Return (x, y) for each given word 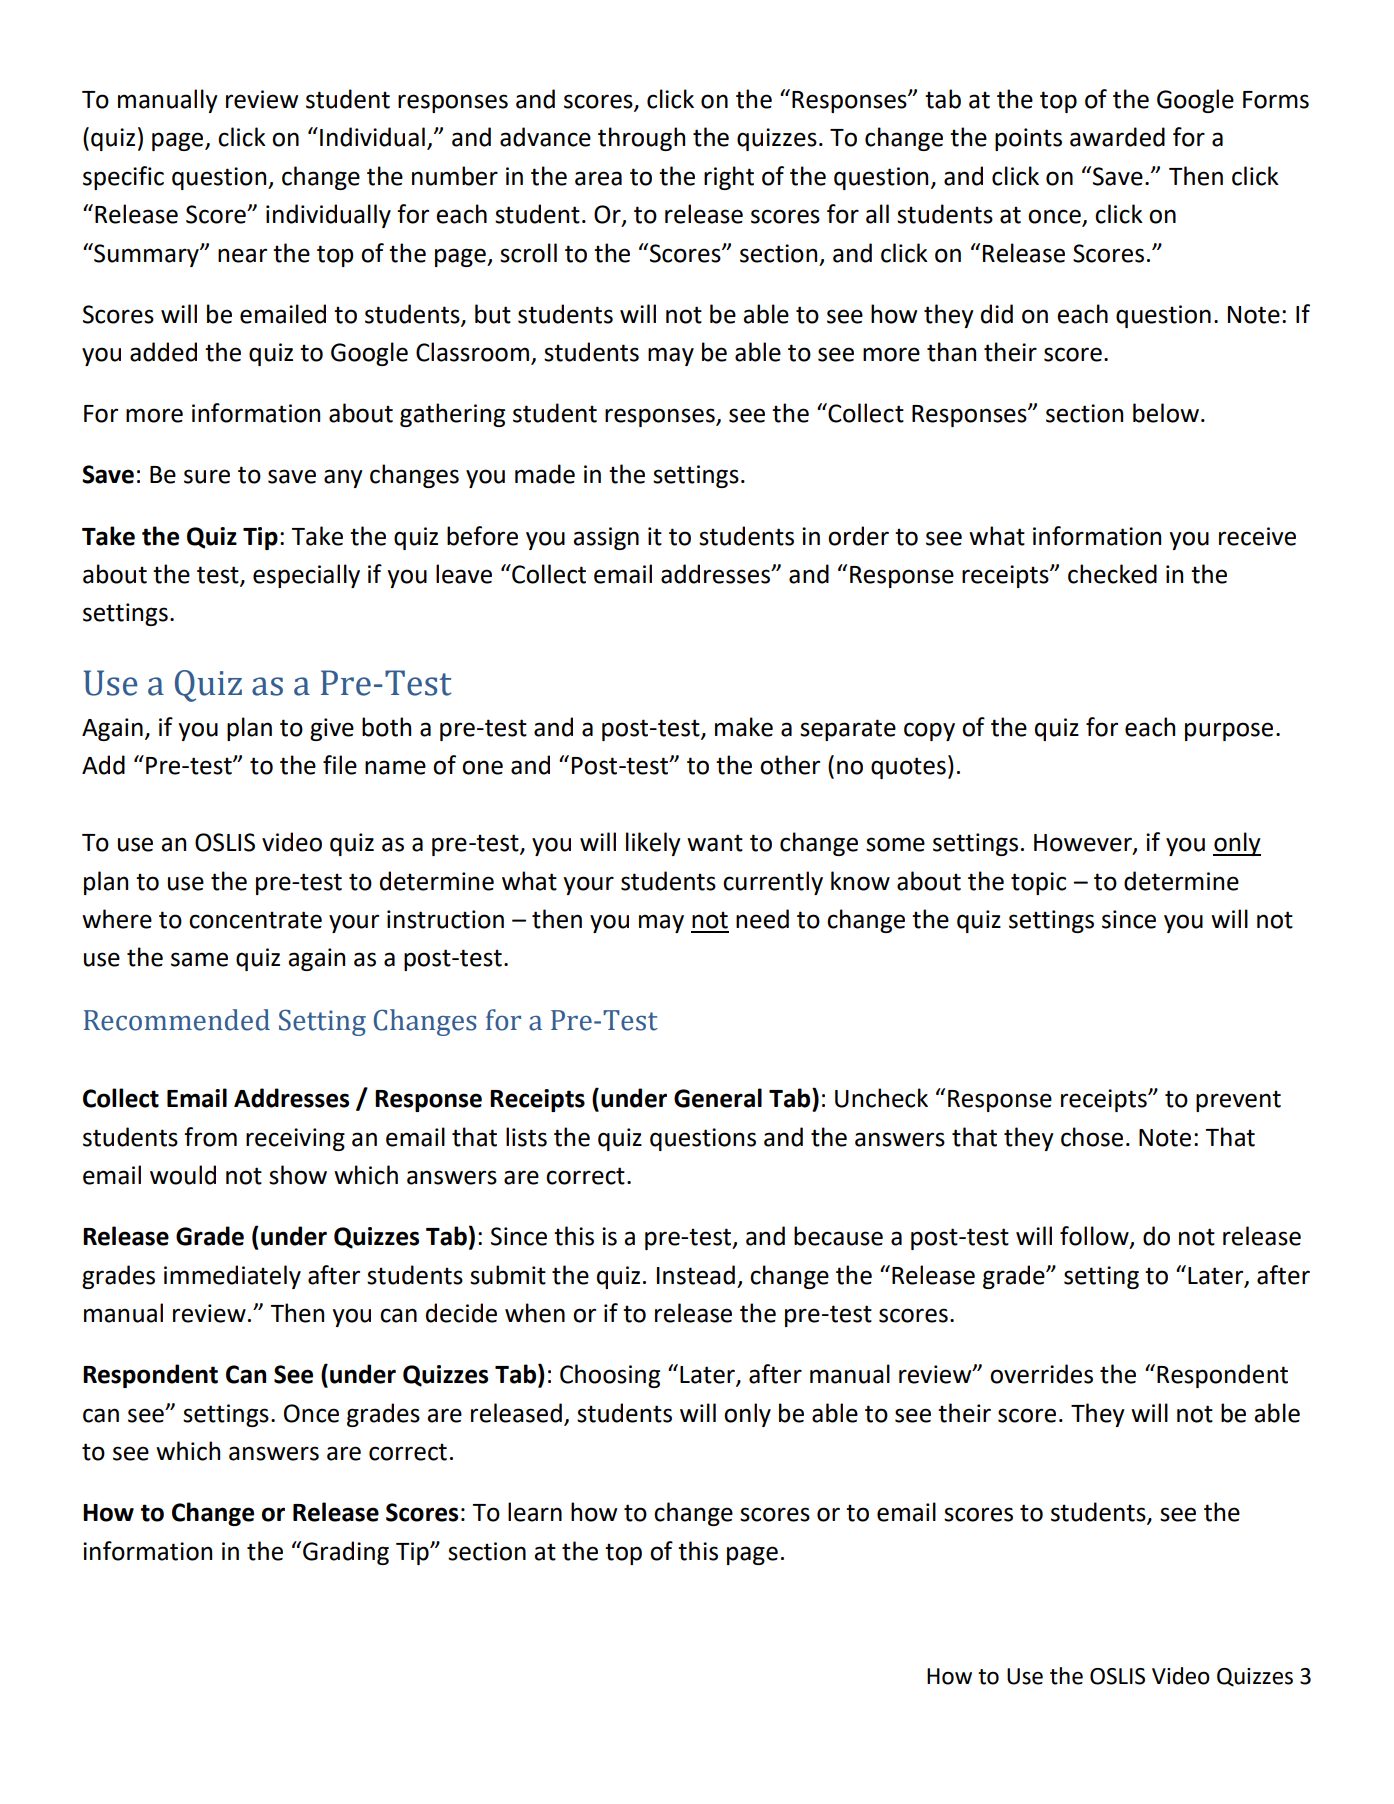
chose (1092, 1137)
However (1084, 844)
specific (123, 178)
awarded (1117, 137)
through (641, 139)
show (298, 1175)
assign (606, 538)
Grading (346, 1553)
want (715, 843)
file (340, 765)
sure (207, 476)
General (718, 1098)
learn (535, 1512)
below (1166, 413)
